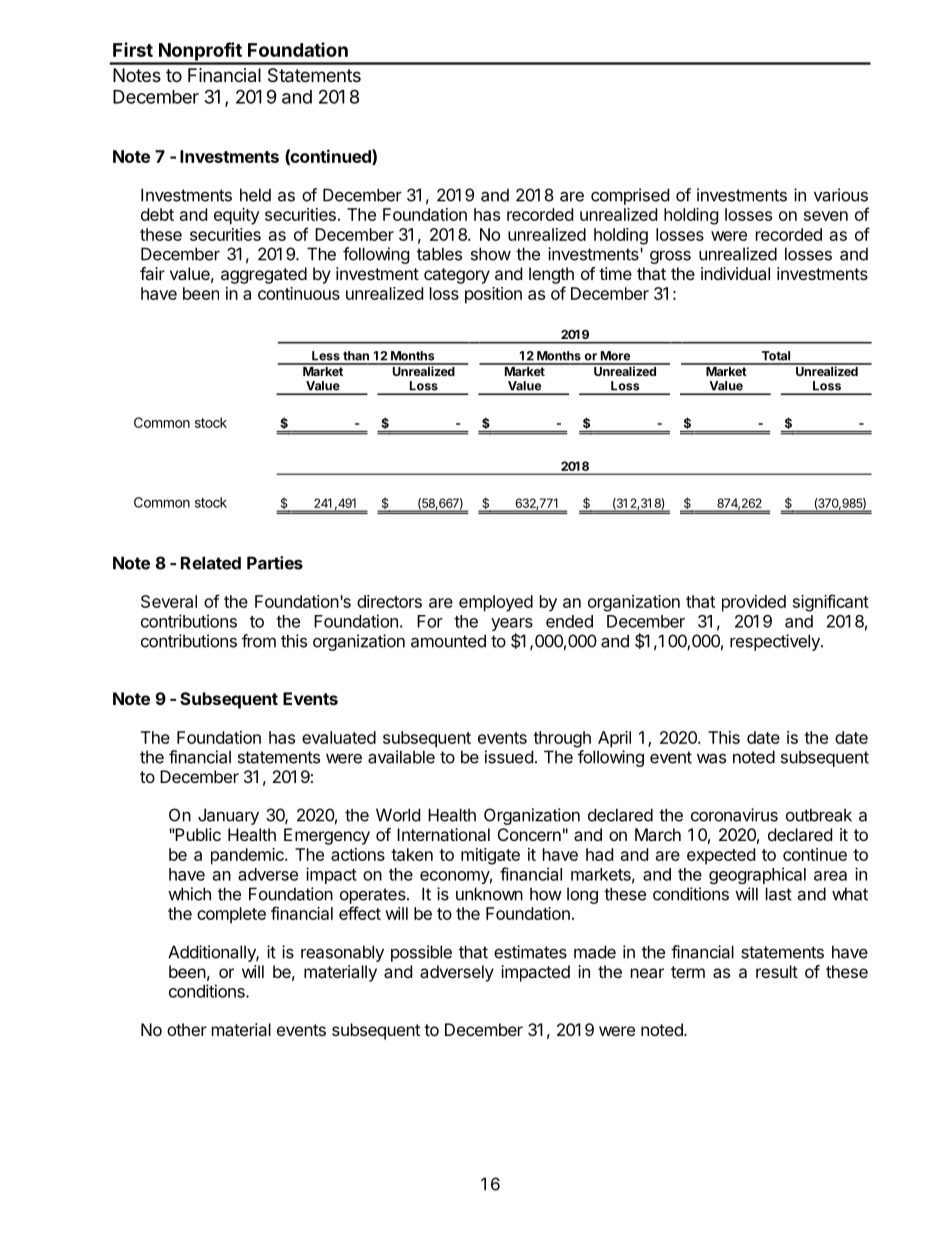  I want to click on January, so click(228, 816).
